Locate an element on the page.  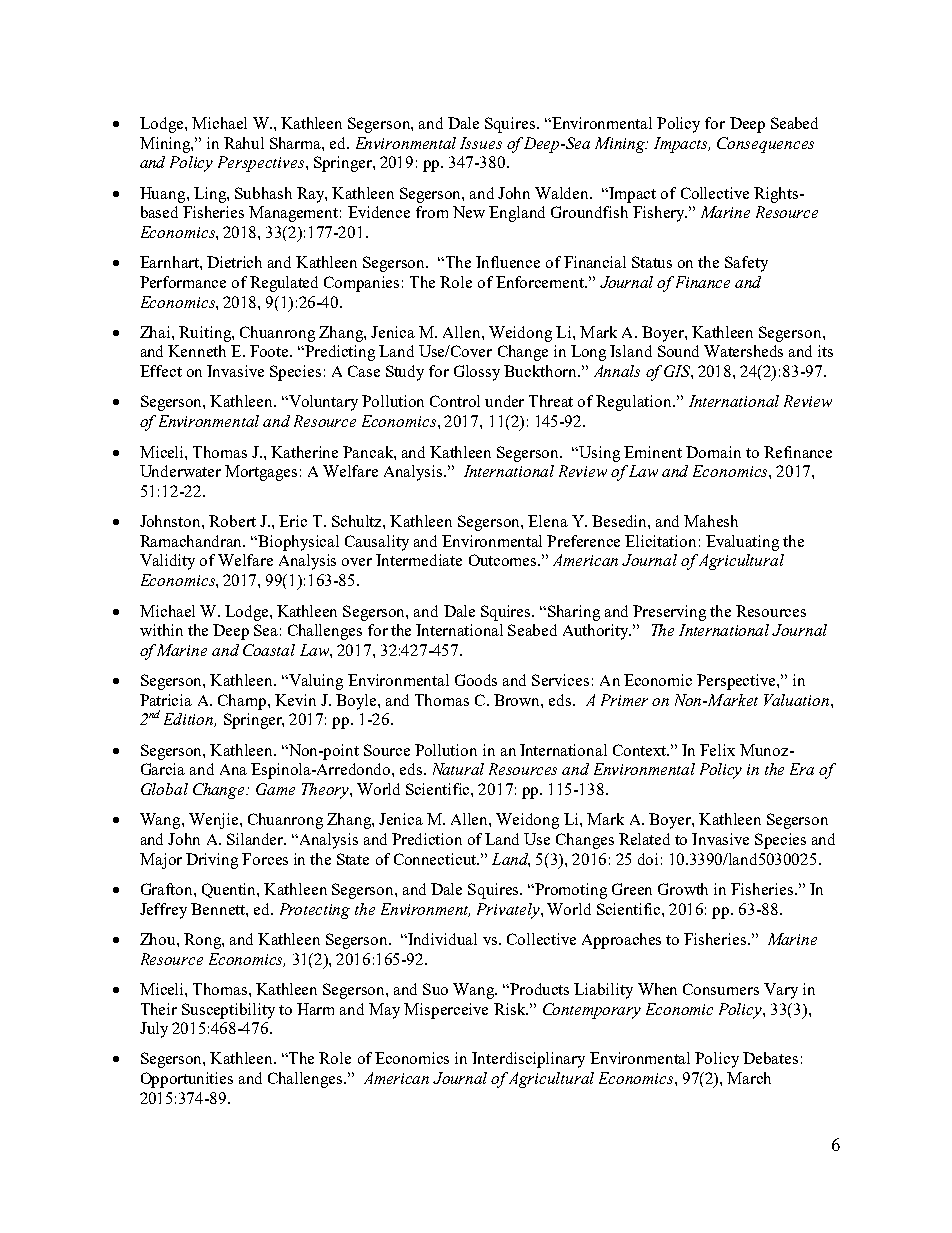
Rahul is located at coordinates (244, 143).
